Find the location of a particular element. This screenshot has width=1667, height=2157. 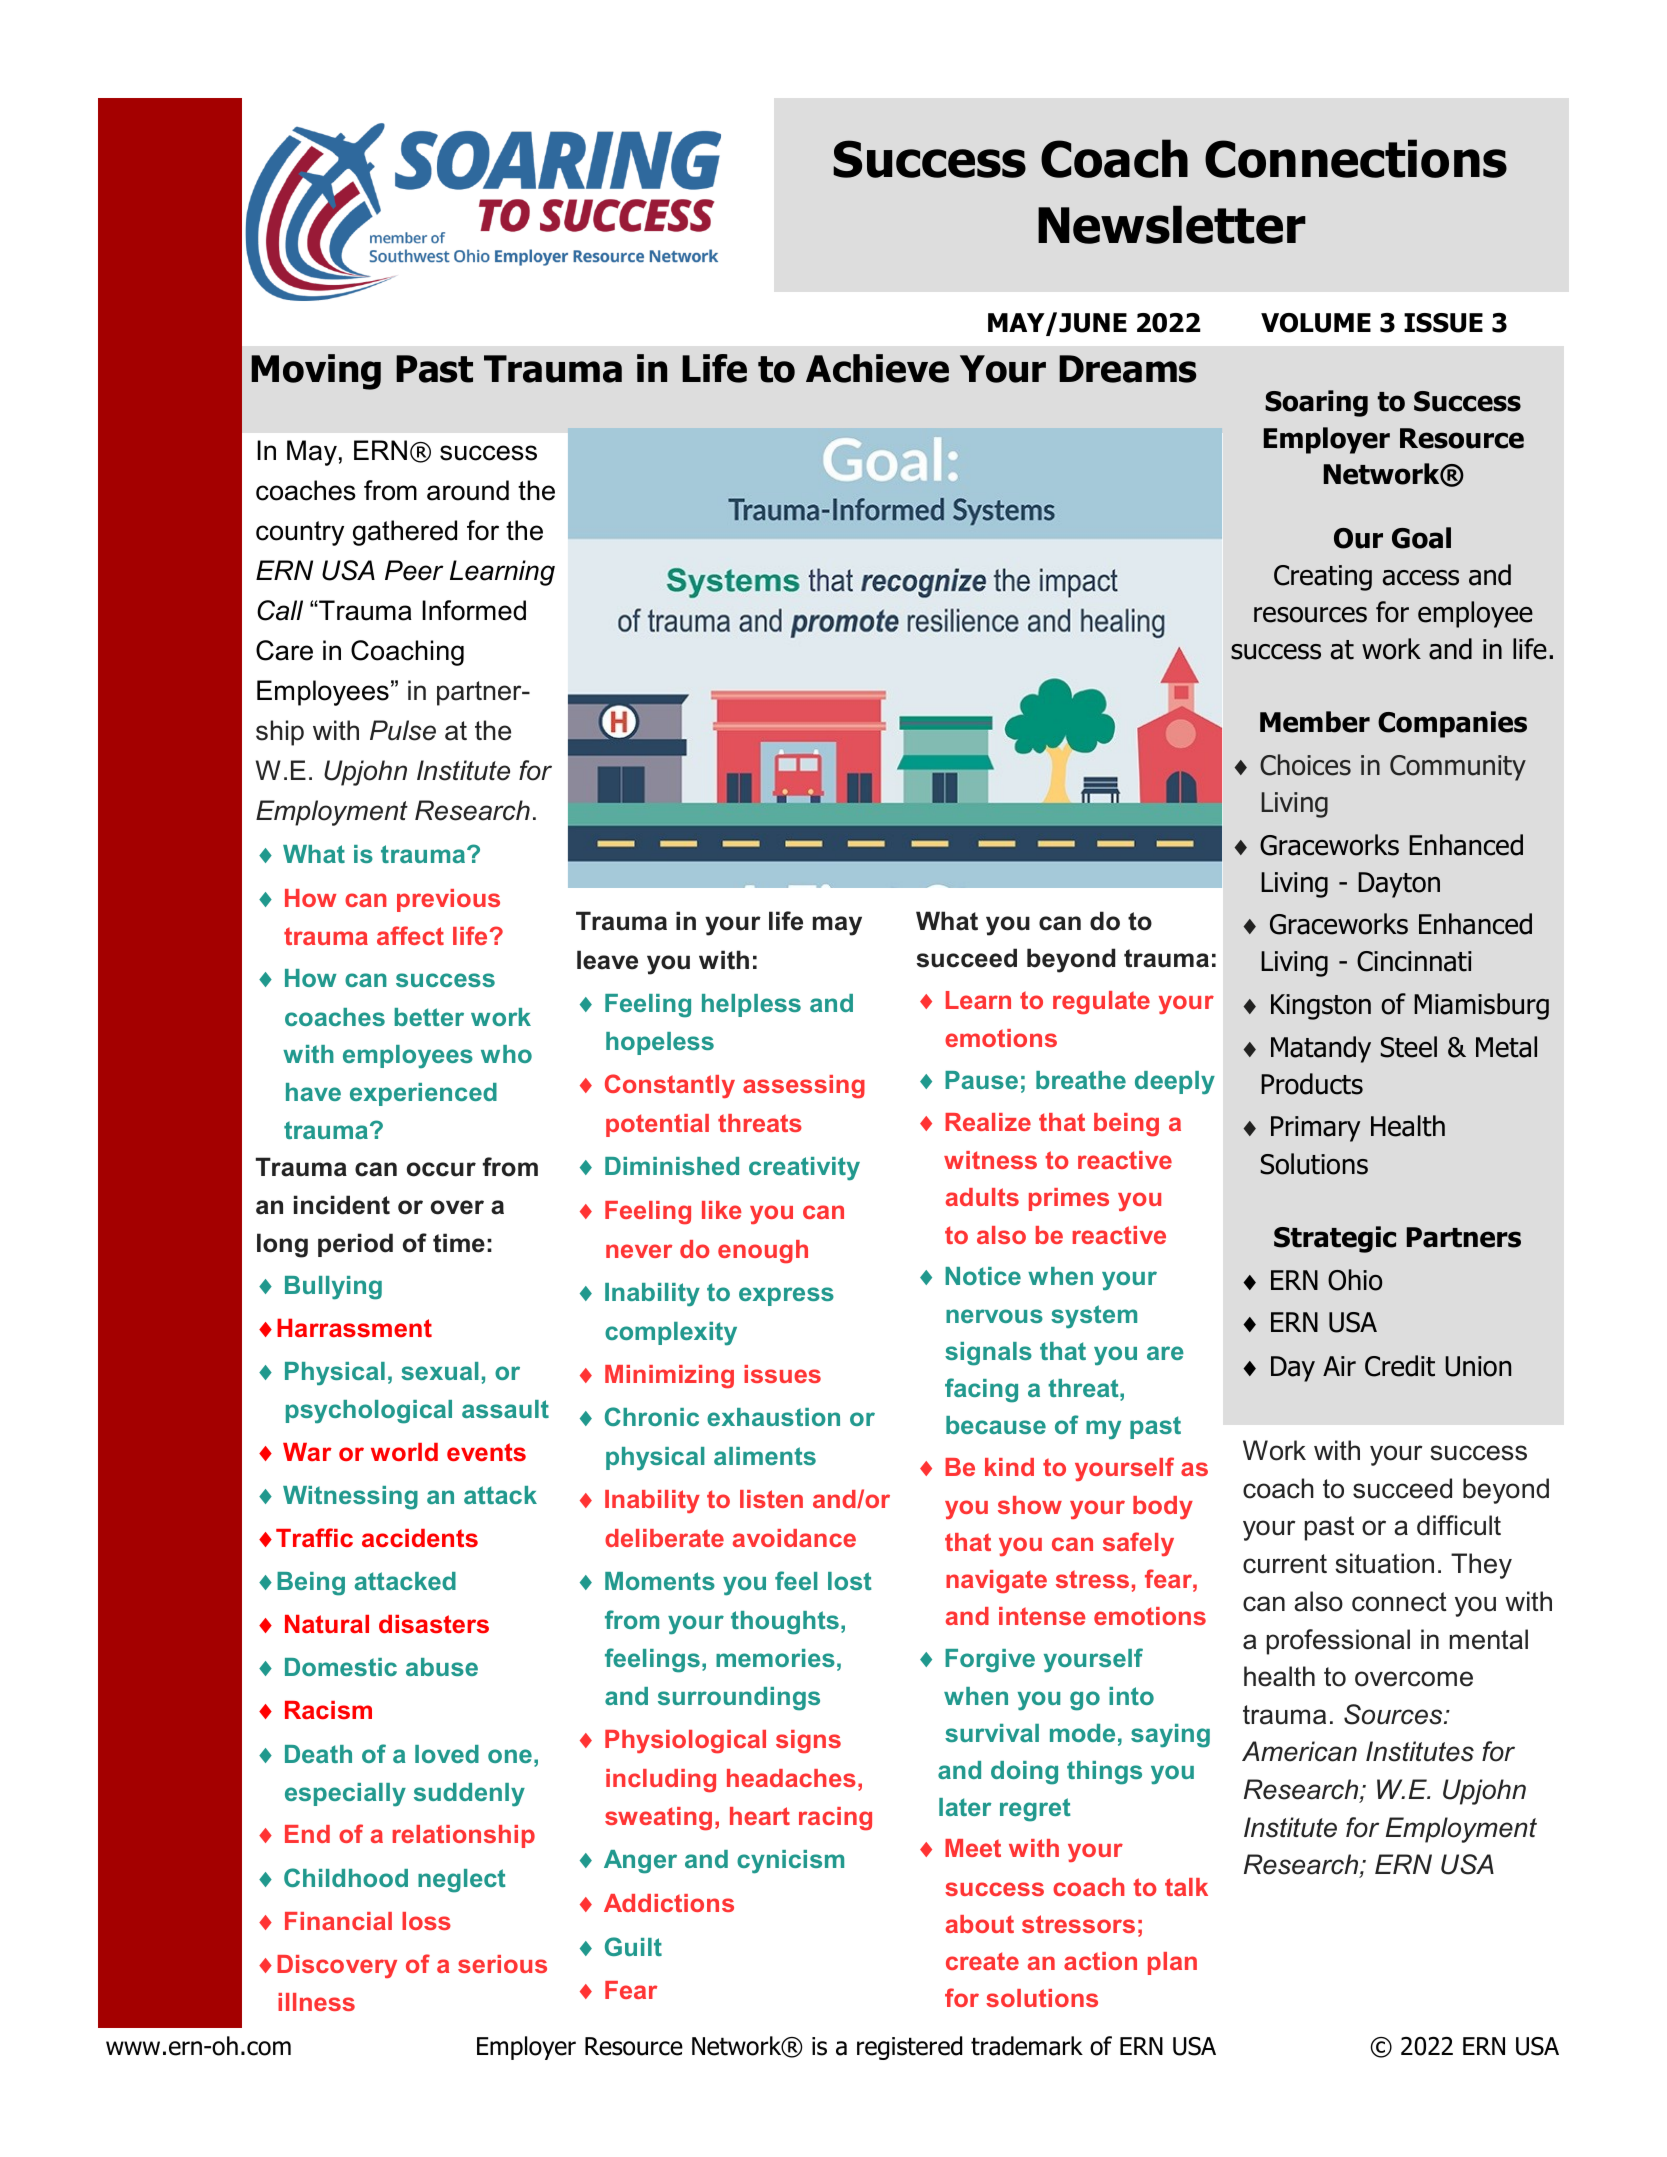

occur is located at coordinates (441, 1169).
